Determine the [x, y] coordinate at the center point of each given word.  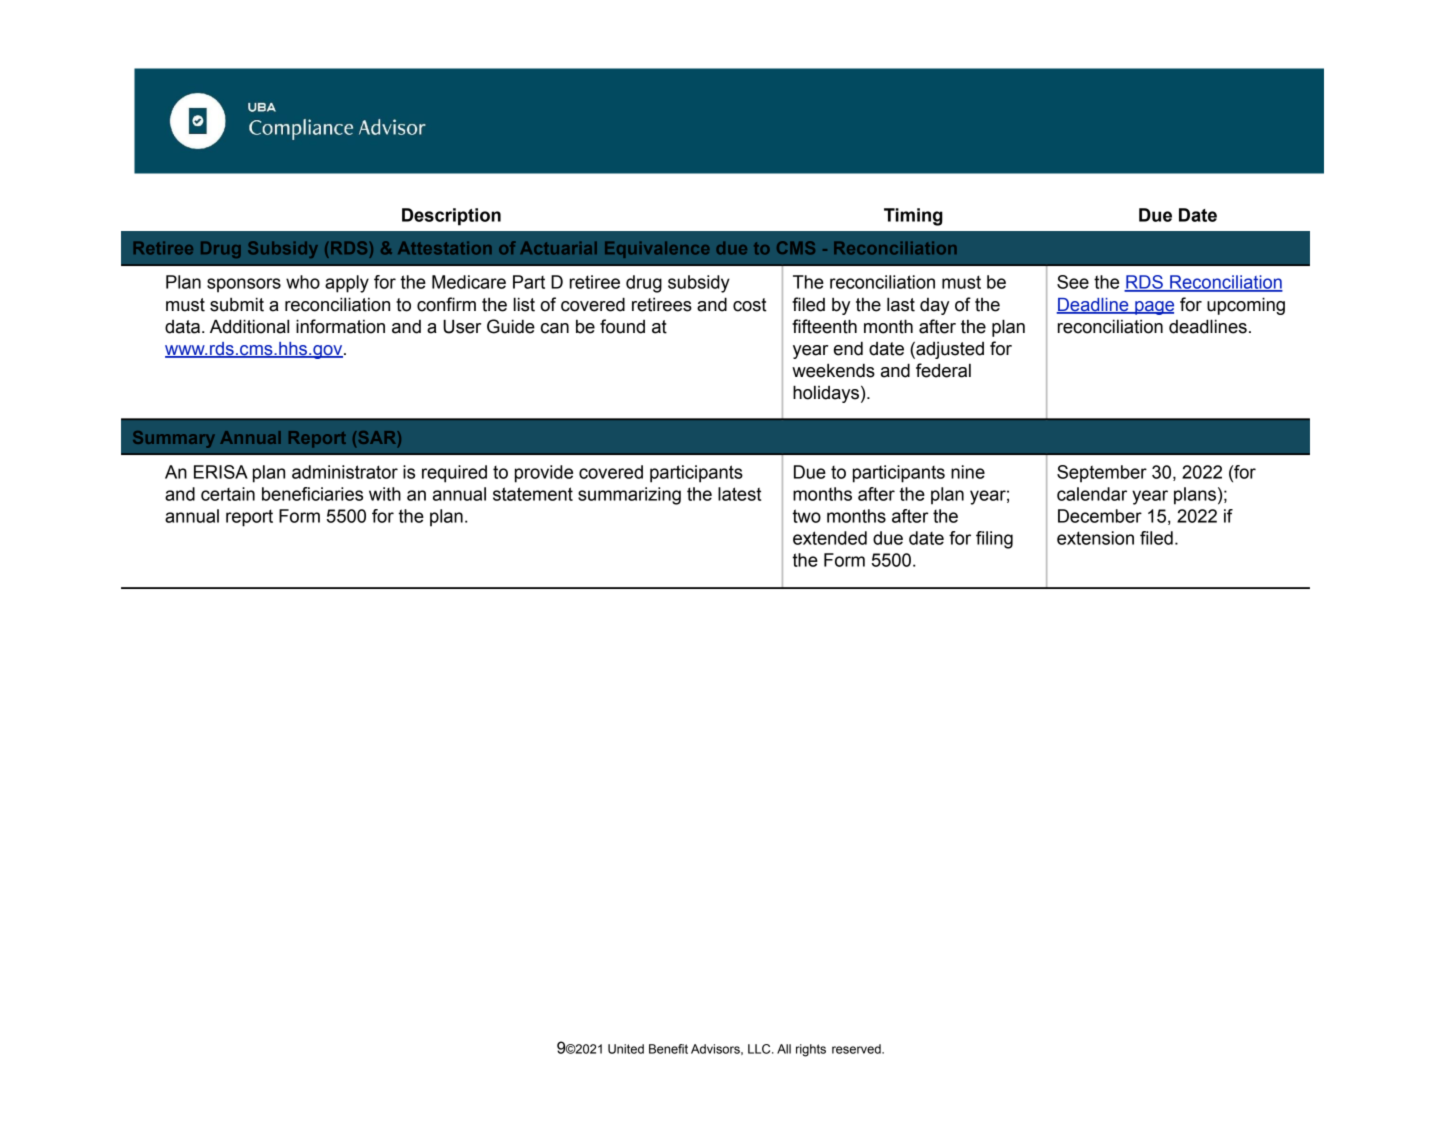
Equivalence [657, 250]
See [1073, 282]
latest [739, 494]
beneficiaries [312, 494]
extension [1095, 538]
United [626, 1049]
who [303, 282]
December [1100, 516]
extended [830, 538]
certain [228, 494]
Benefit [668, 1049]
